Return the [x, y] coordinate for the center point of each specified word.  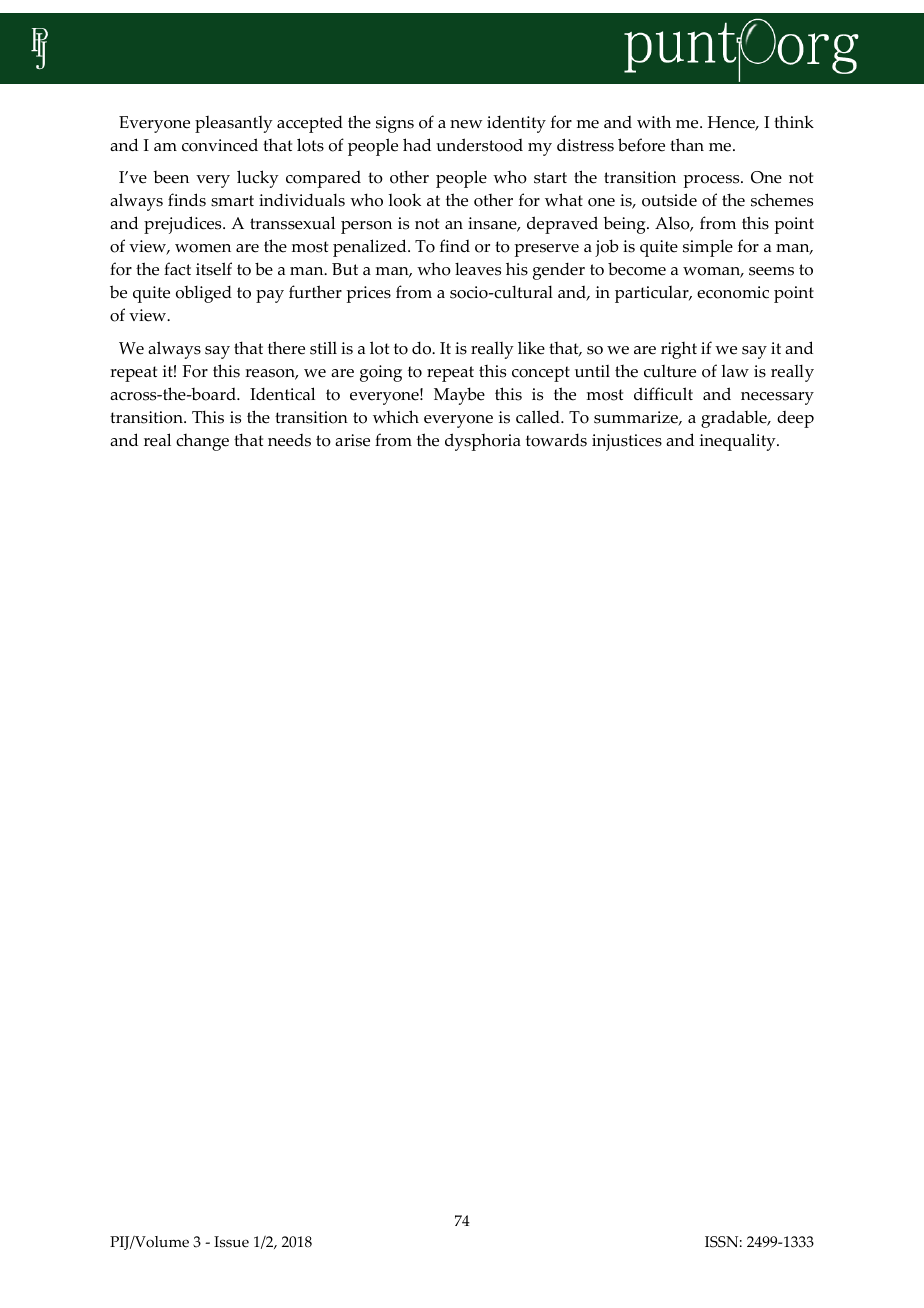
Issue [231, 1242]
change [202, 442]
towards [556, 440]
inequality [739, 442]
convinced [220, 145]
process [712, 181]
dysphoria [483, 442]
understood [479, 145]
